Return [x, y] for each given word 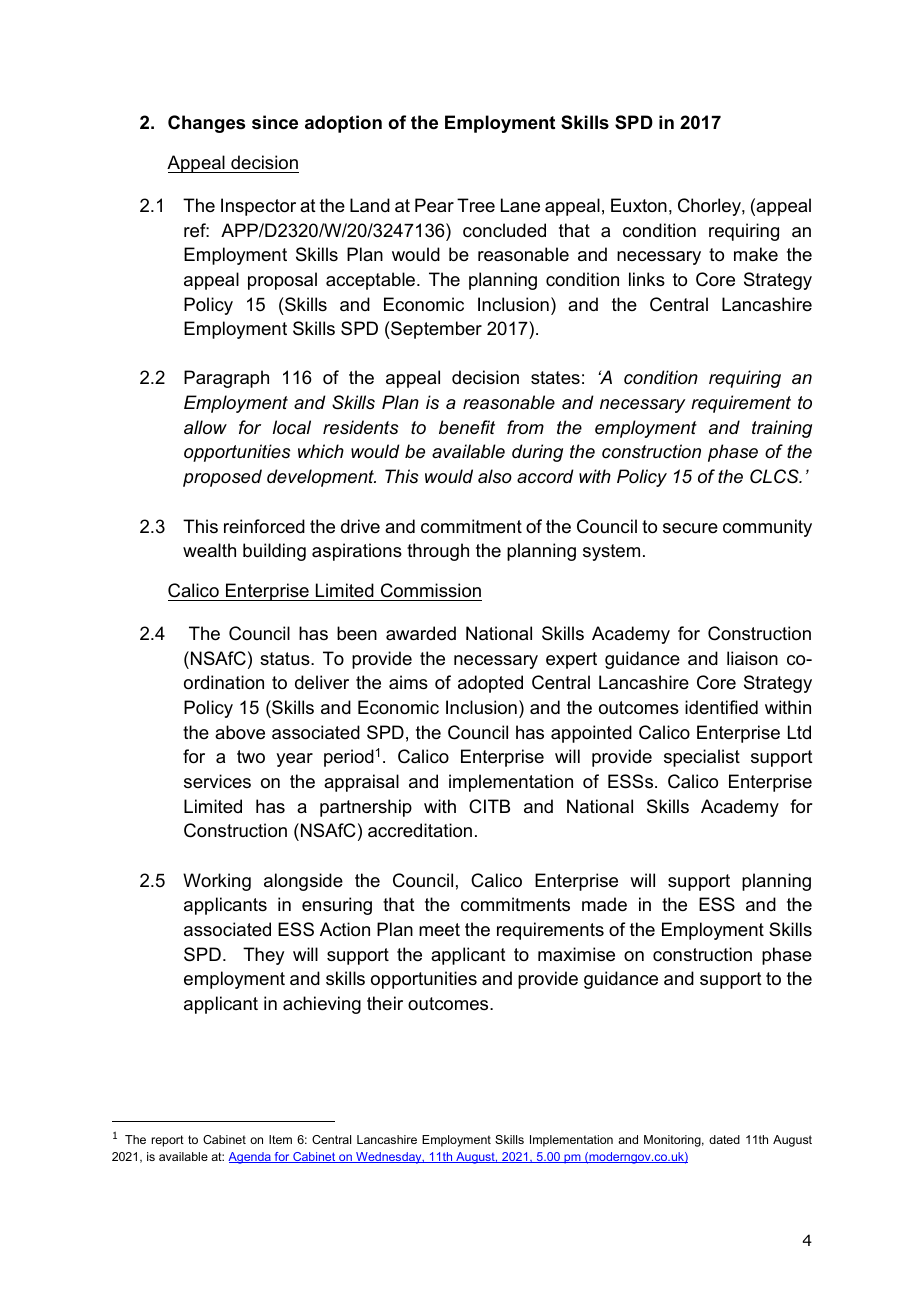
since [275, 122]
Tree [476, 205]
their [385, 1003]
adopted [490, 684]
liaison [752, 658]
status [286, 659]
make [756, 254]
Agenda [250, 1158]
